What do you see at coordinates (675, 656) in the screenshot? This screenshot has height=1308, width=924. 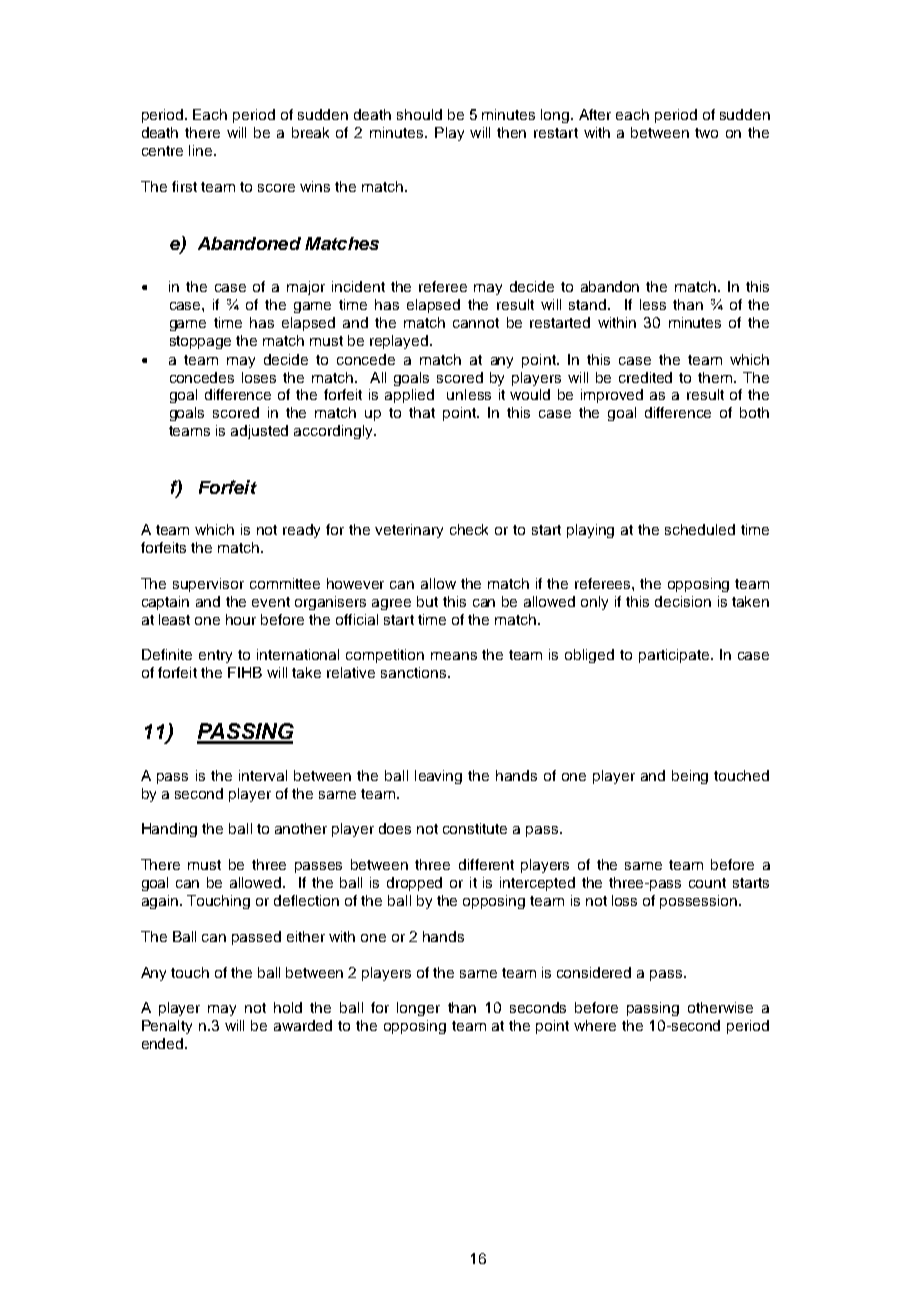 I see `participate` at bounding box center [675, 656].
